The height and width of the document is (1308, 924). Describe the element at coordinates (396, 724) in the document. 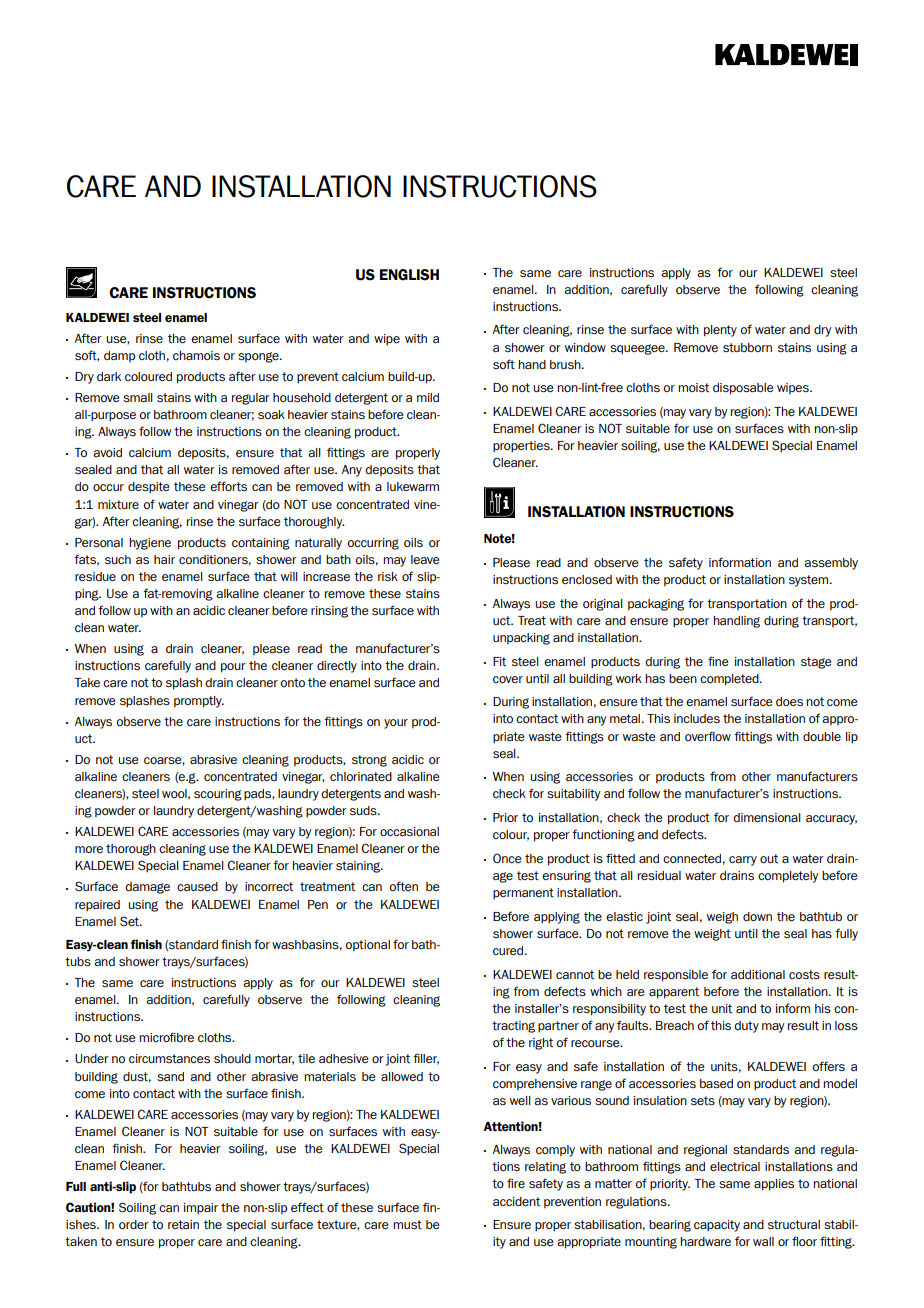

I see `your` at that location.
